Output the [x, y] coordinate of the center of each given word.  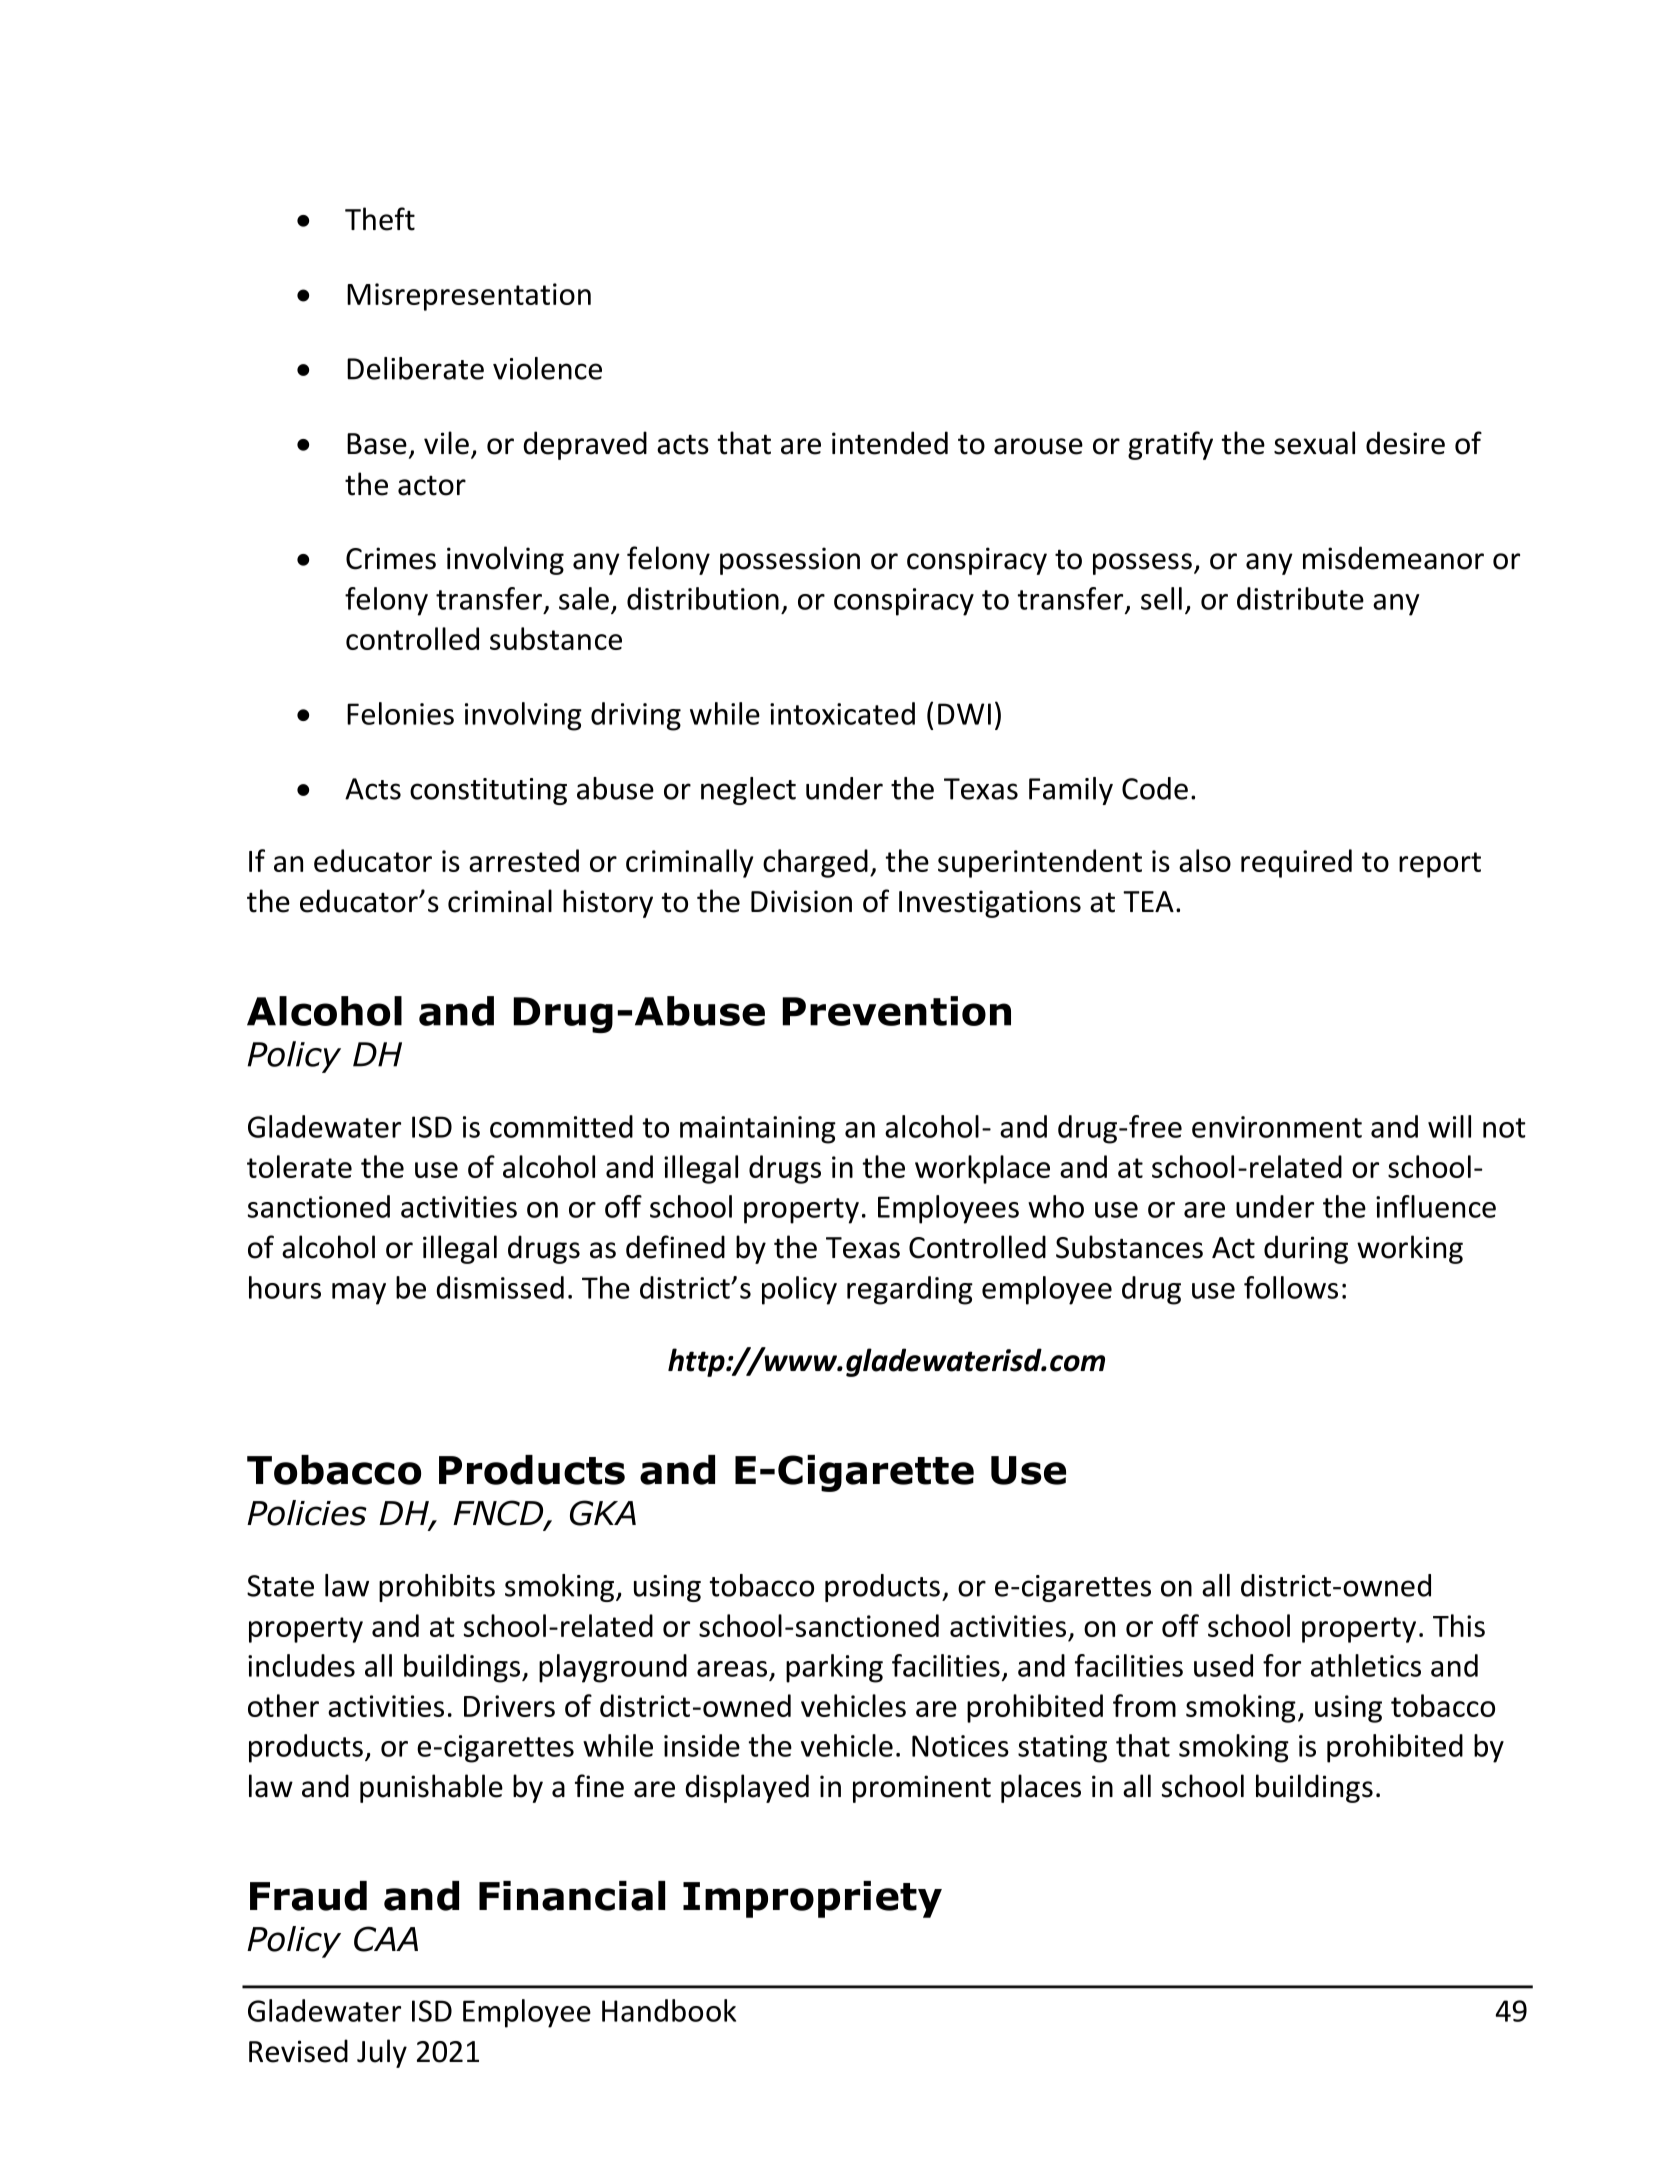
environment [1277, 1127]
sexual [1314, 443]
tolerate [299, 1166]
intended [890, 443]
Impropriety [812, 1899]
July [382, 2053]
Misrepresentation [469, 297]
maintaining [758, 1130]
